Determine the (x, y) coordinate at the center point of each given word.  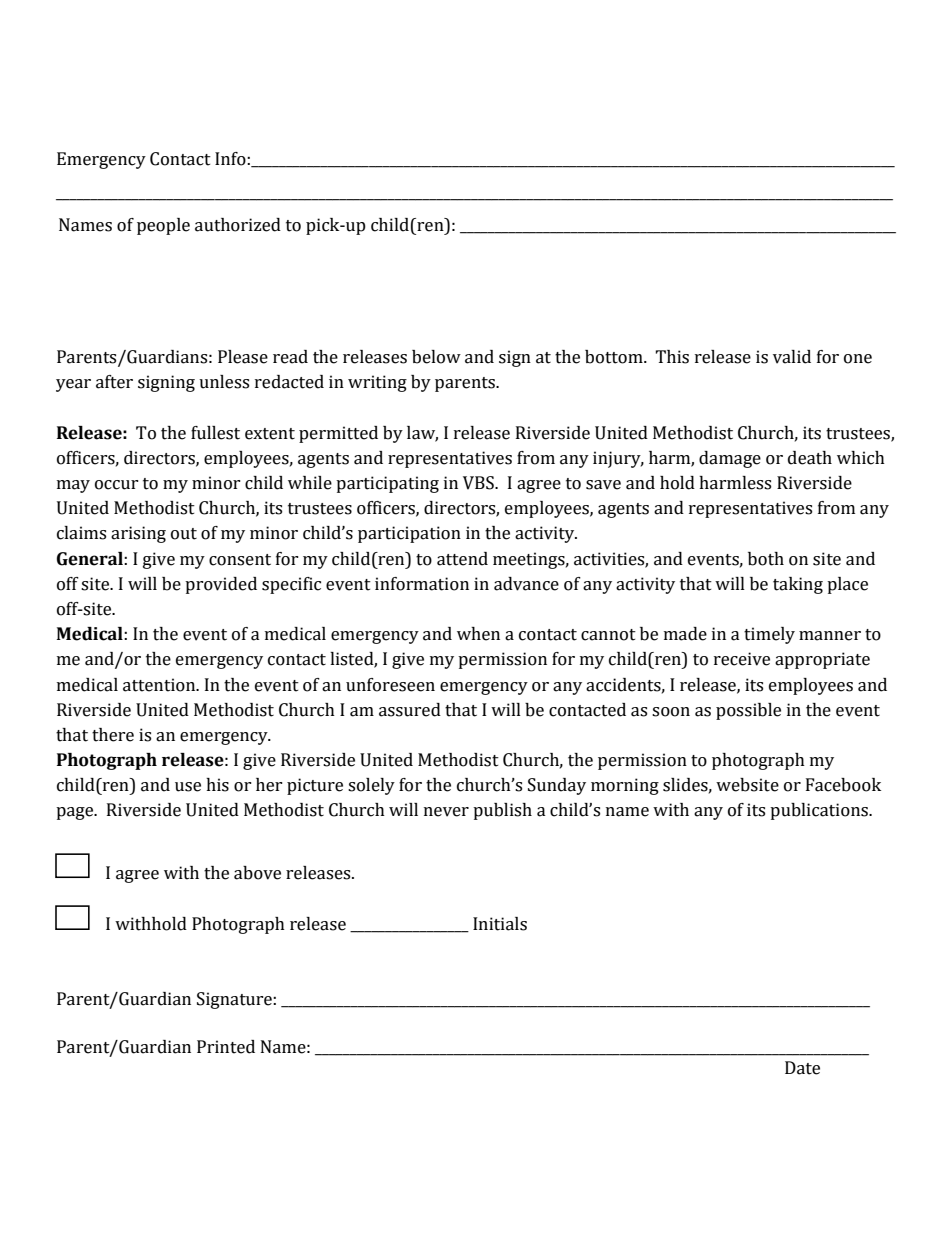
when (478, 634)
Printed (226, 1047)
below (436, 357)
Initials (500, 924)
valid (792, 357)
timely (769, 635)
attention (160, 685)
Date (802, 1068)
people (163, 226)
